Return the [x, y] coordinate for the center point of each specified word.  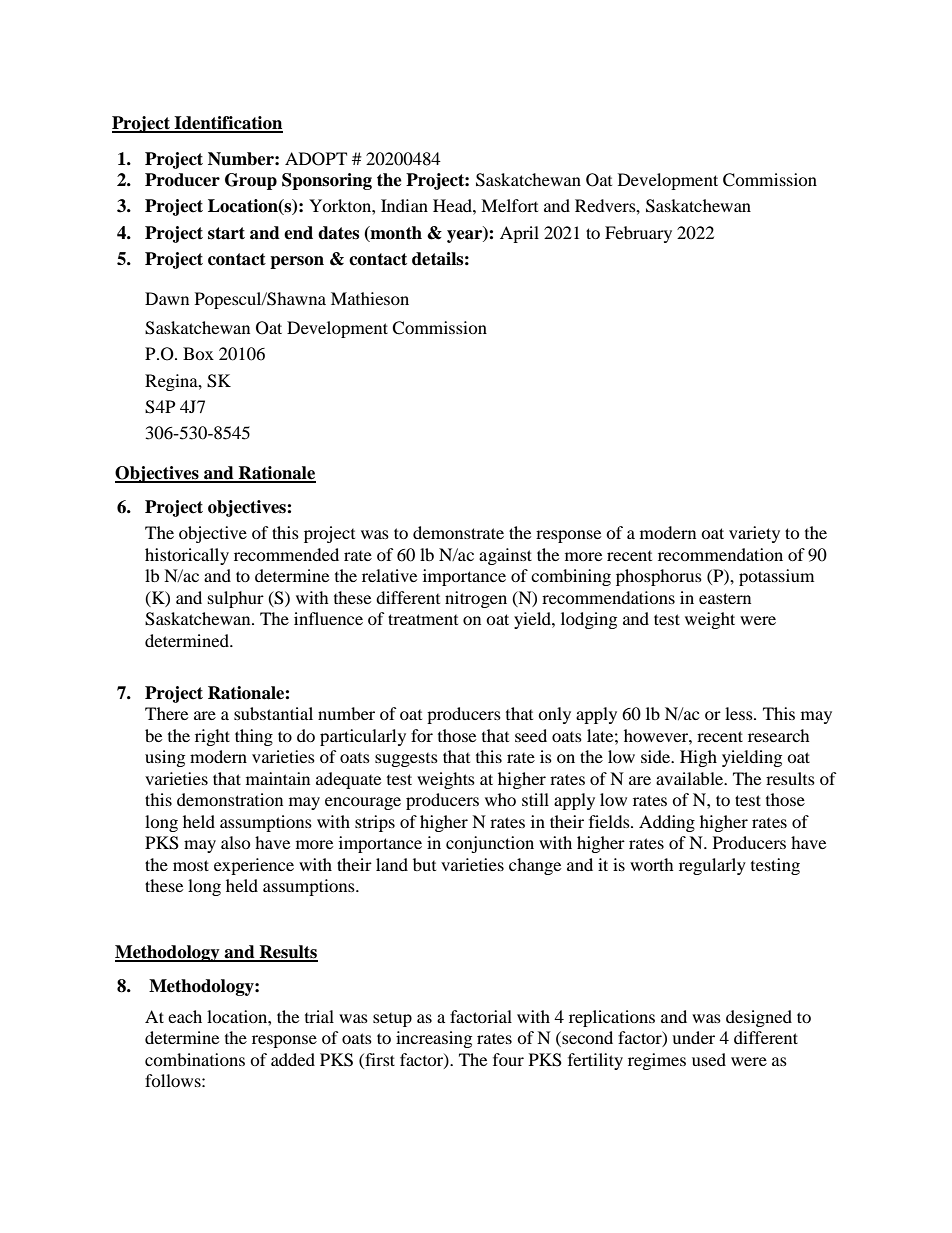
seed [531, 735]
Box [198, 353]
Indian [404, 205]
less [740, 713]
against [505, 556]
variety [754, 534]
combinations [195, 1059]
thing [254, 737]
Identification [227, 124]
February [638, 234]
